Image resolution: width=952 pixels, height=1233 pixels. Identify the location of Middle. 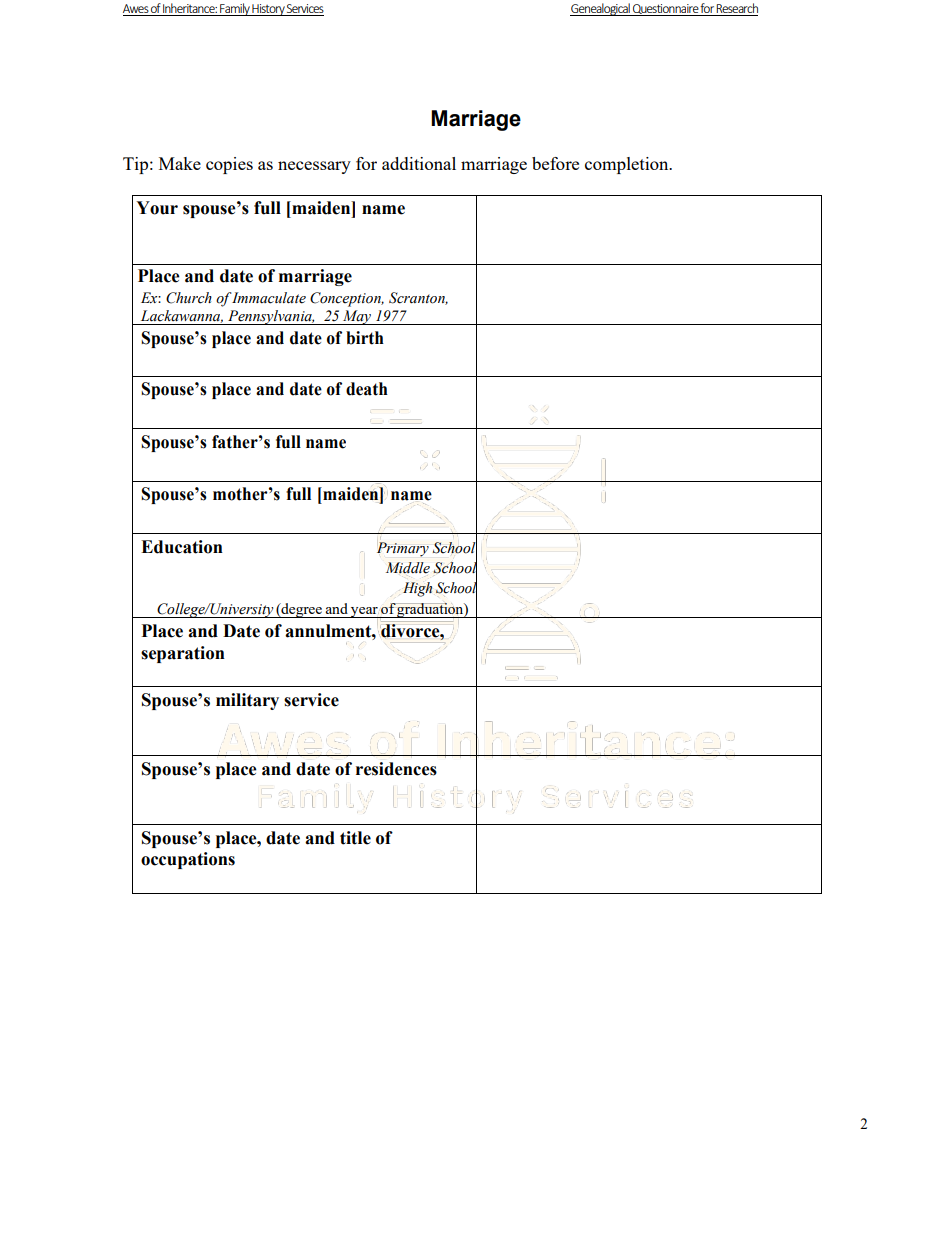
(408, 568).
